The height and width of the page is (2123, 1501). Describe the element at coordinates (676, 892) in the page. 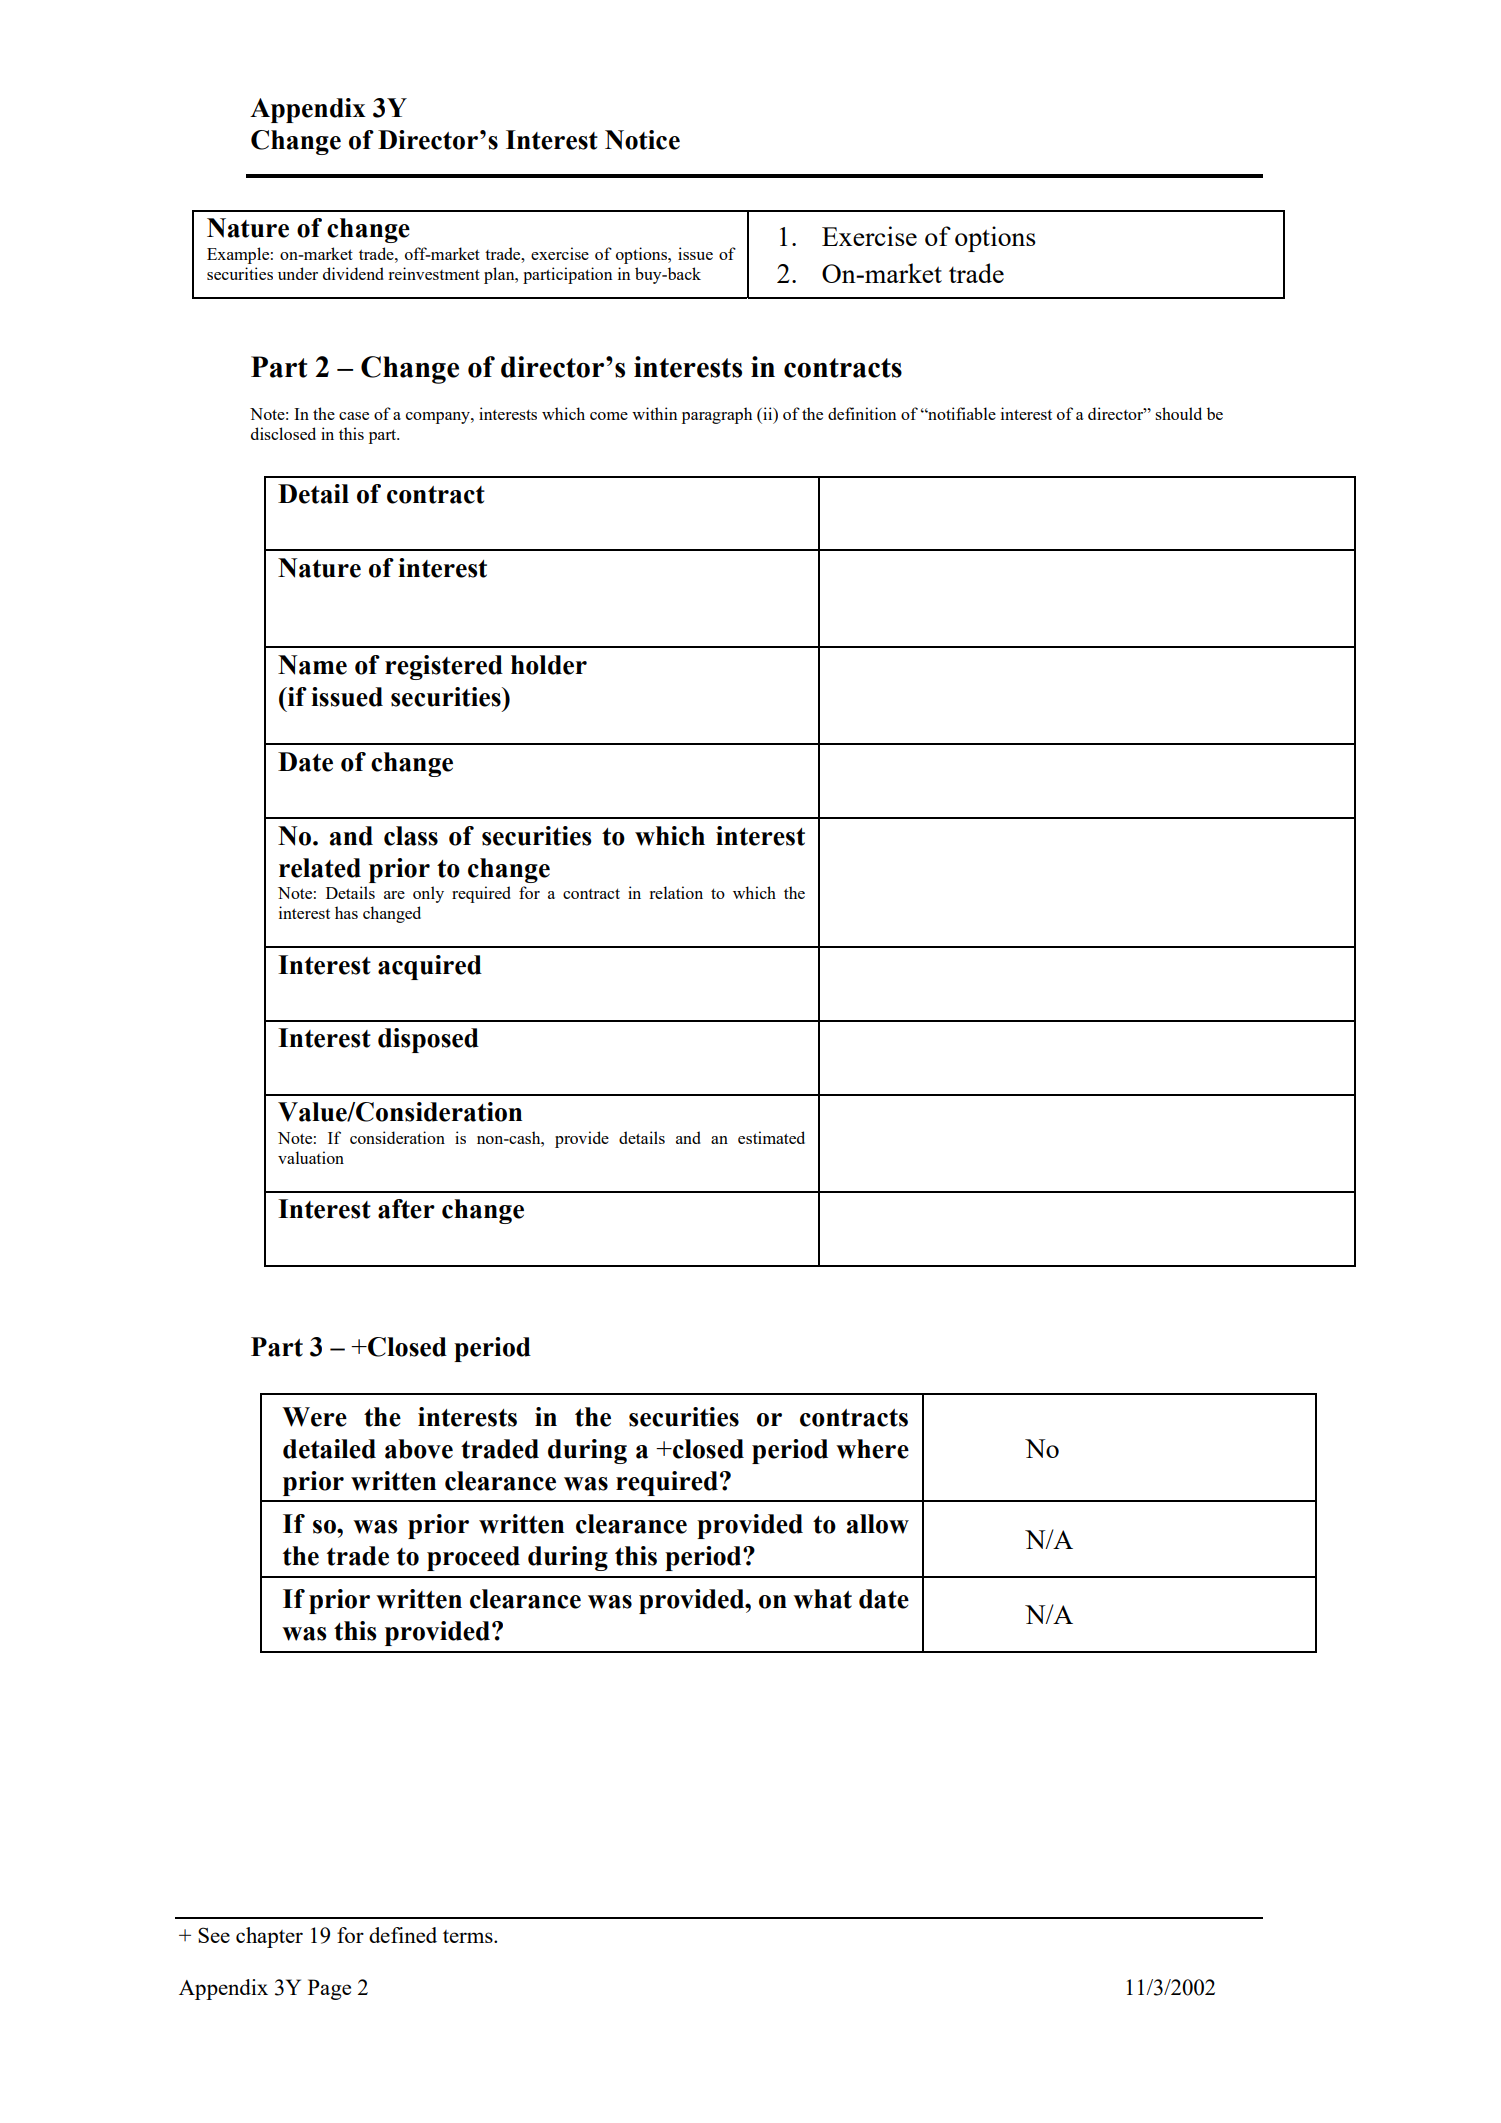

I see `relation` at that location.
